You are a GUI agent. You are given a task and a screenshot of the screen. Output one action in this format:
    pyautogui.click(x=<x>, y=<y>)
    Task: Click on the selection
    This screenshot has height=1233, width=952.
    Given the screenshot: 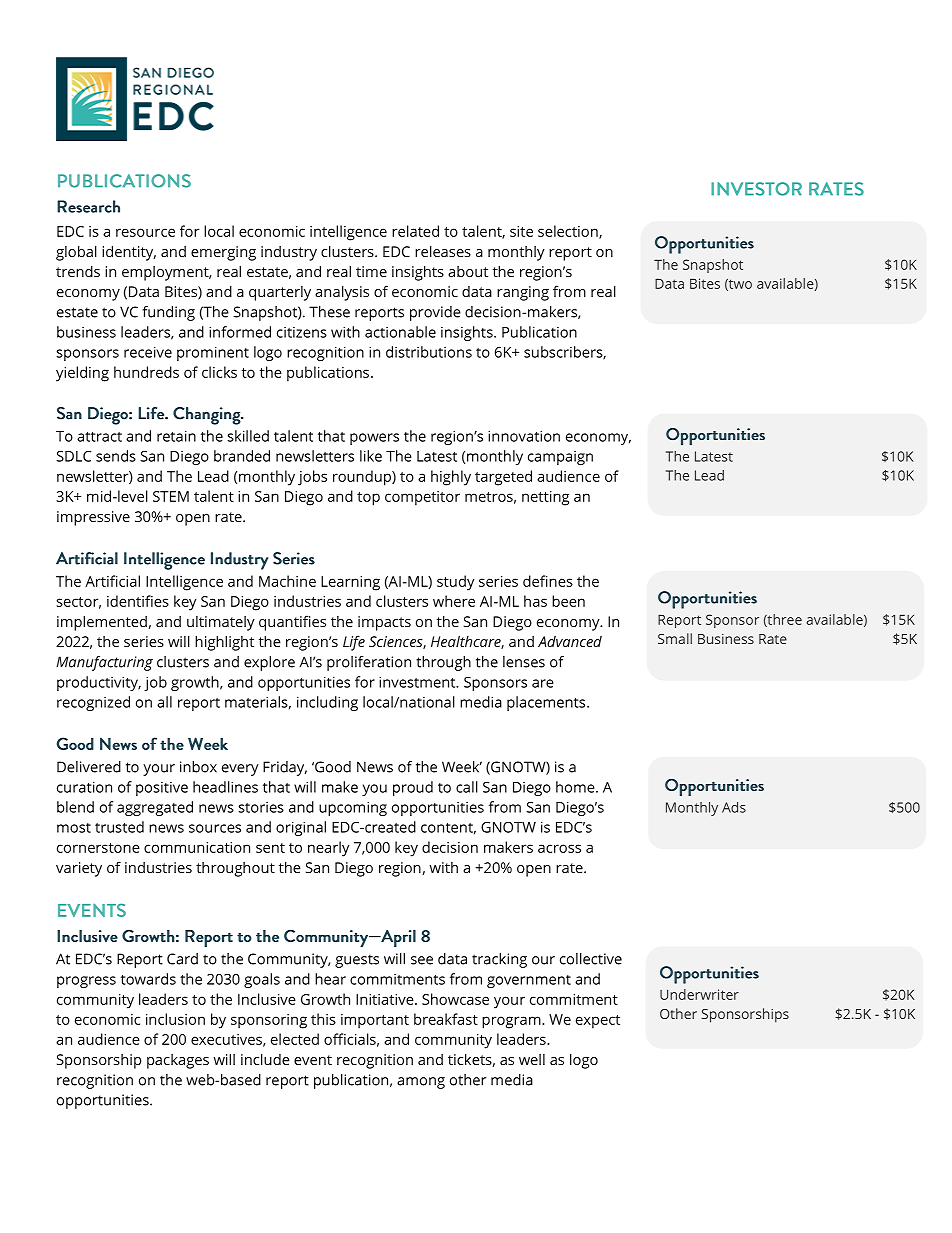 What is the action you would take?
    pyautogui.click(x=569, y=232)
